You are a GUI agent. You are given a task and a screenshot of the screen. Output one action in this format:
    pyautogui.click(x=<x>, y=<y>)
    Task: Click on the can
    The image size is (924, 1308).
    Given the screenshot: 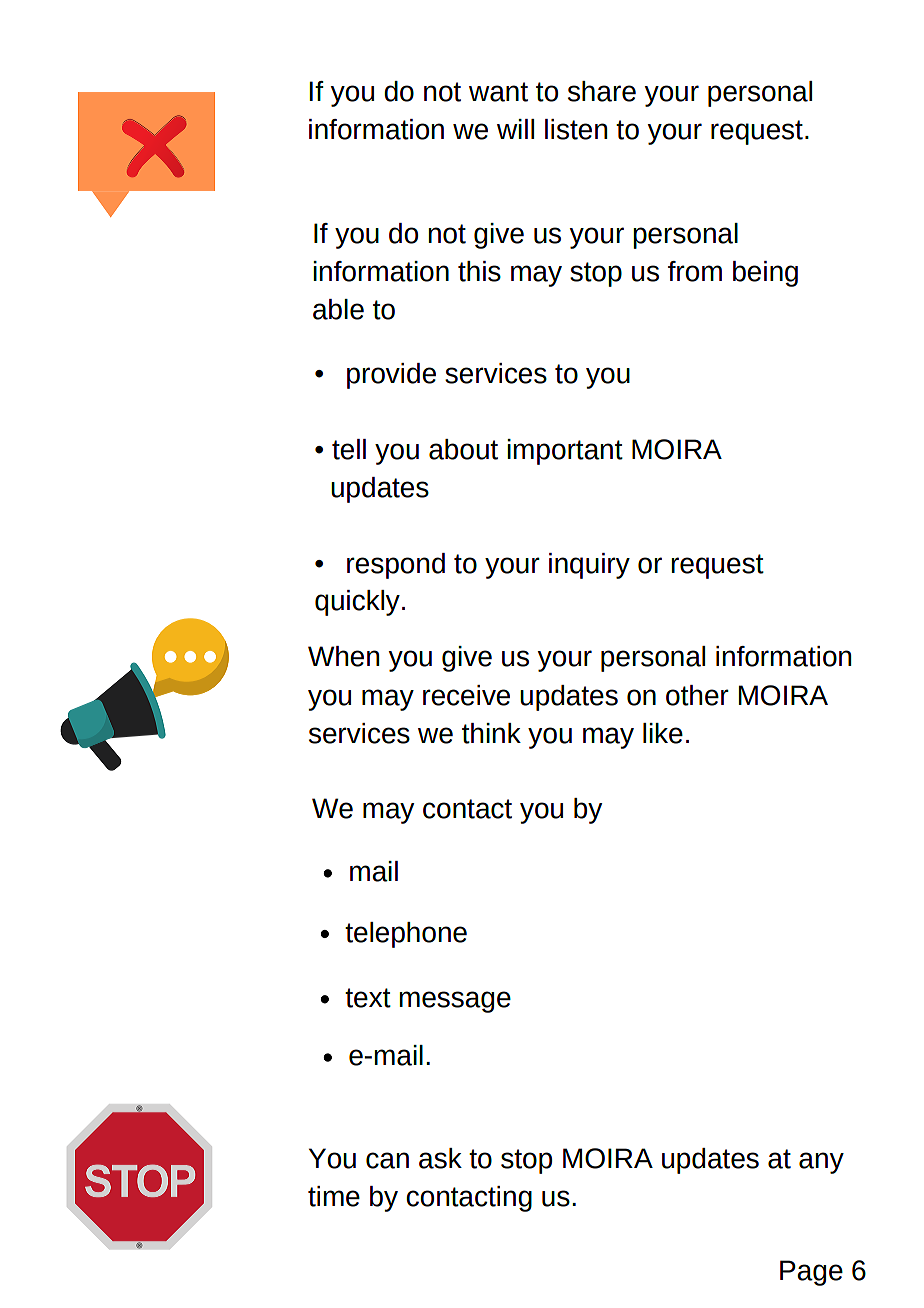 What is the action you would take?
    pyautogui.click(x=387, y=1160)
